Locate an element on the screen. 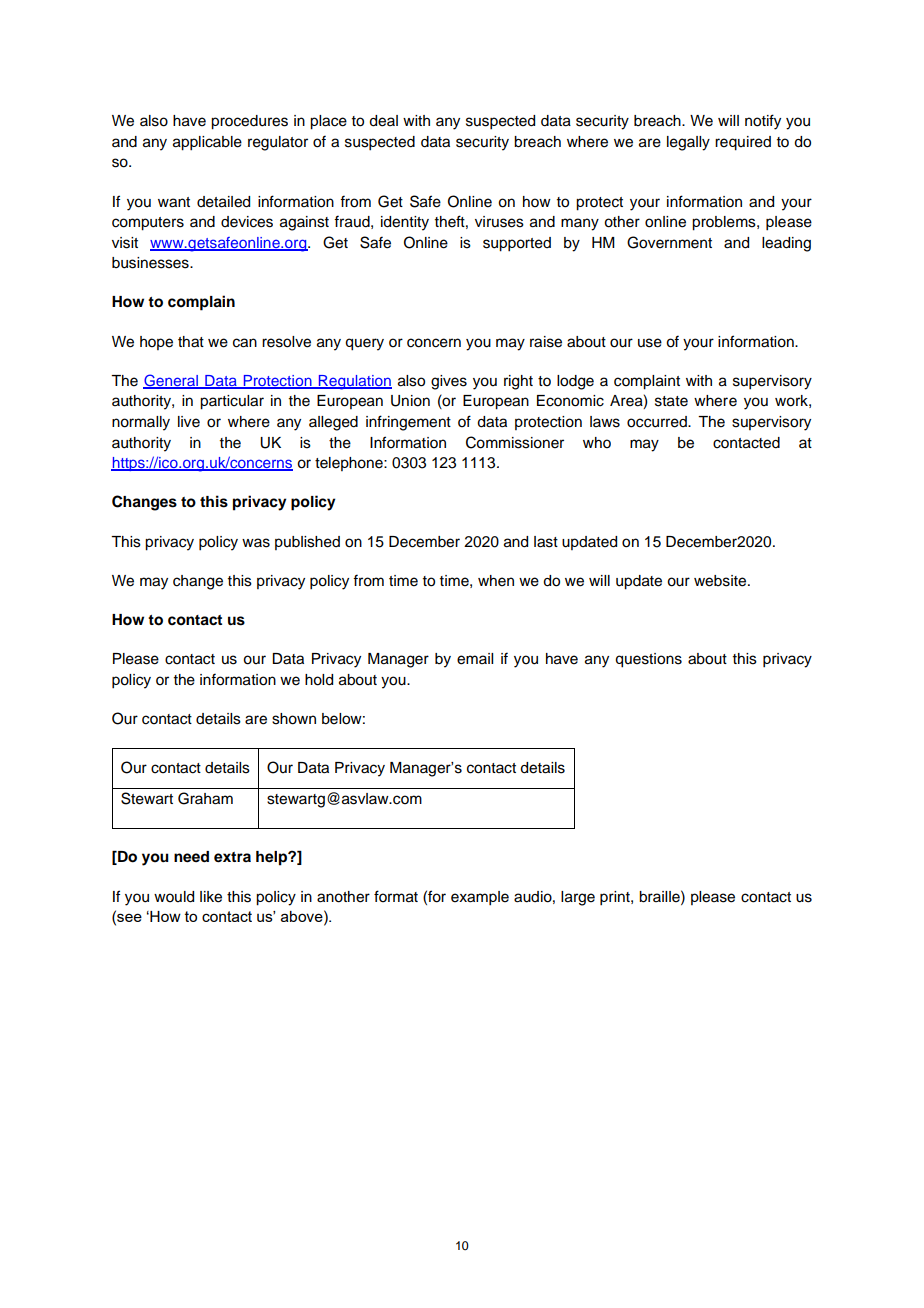  was is located at coordinates (256, 543).
